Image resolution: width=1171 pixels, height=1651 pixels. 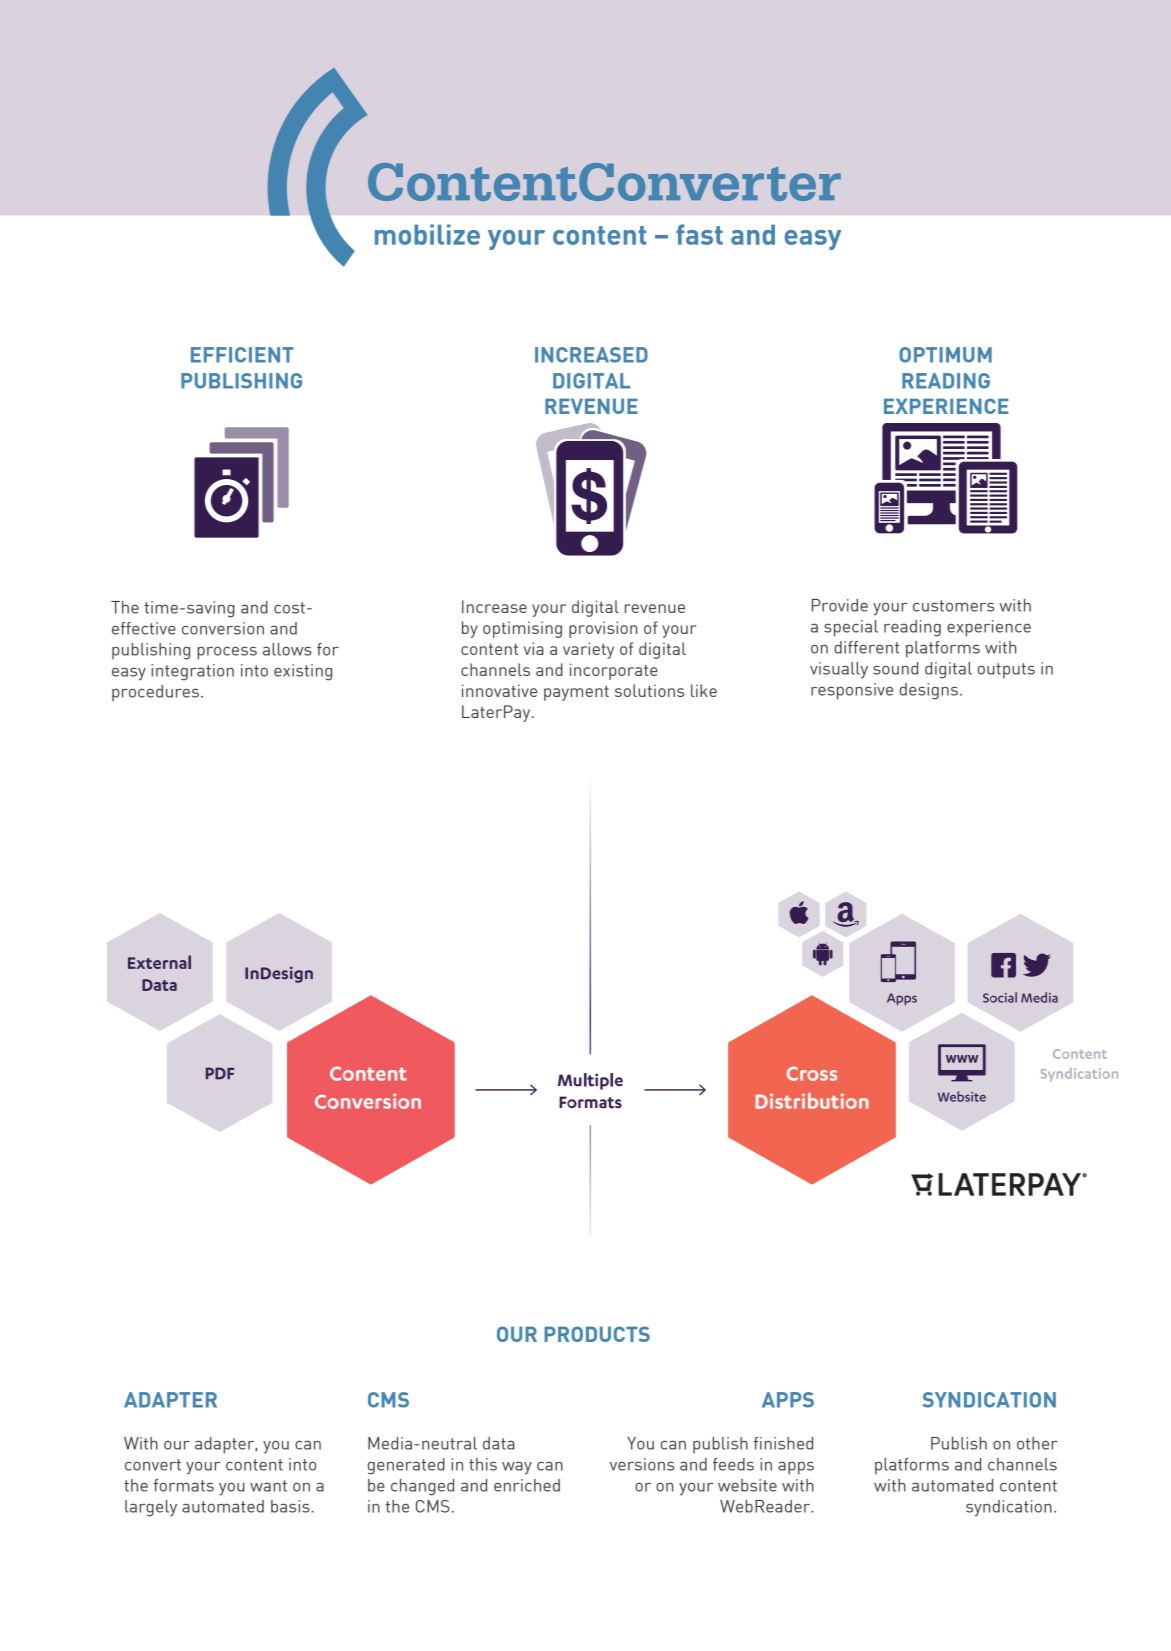 I want to click on procedures, so click(x=155, y=693).
